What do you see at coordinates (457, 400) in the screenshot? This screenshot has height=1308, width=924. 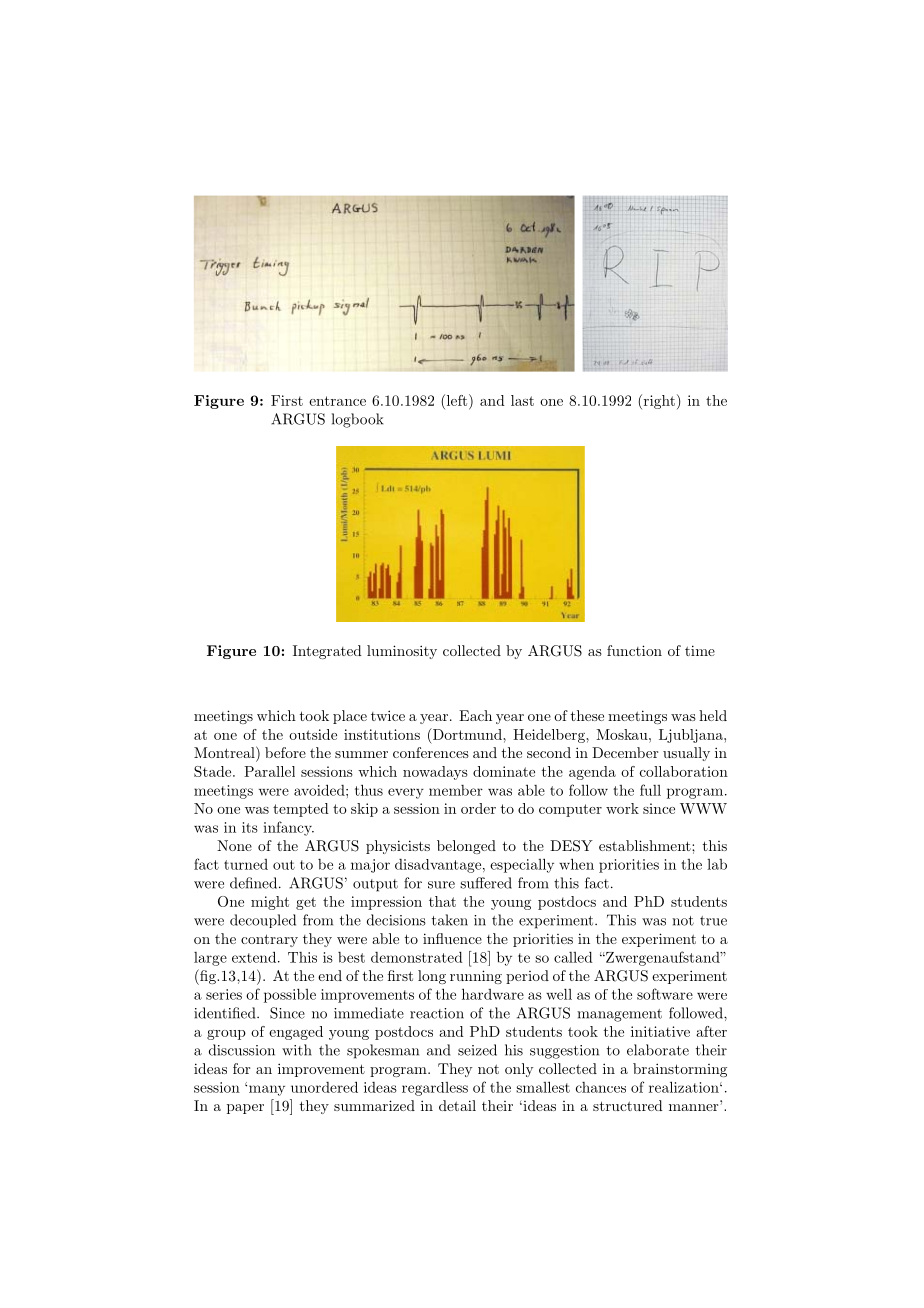 I see `left` at bounding box center [457, 400].
